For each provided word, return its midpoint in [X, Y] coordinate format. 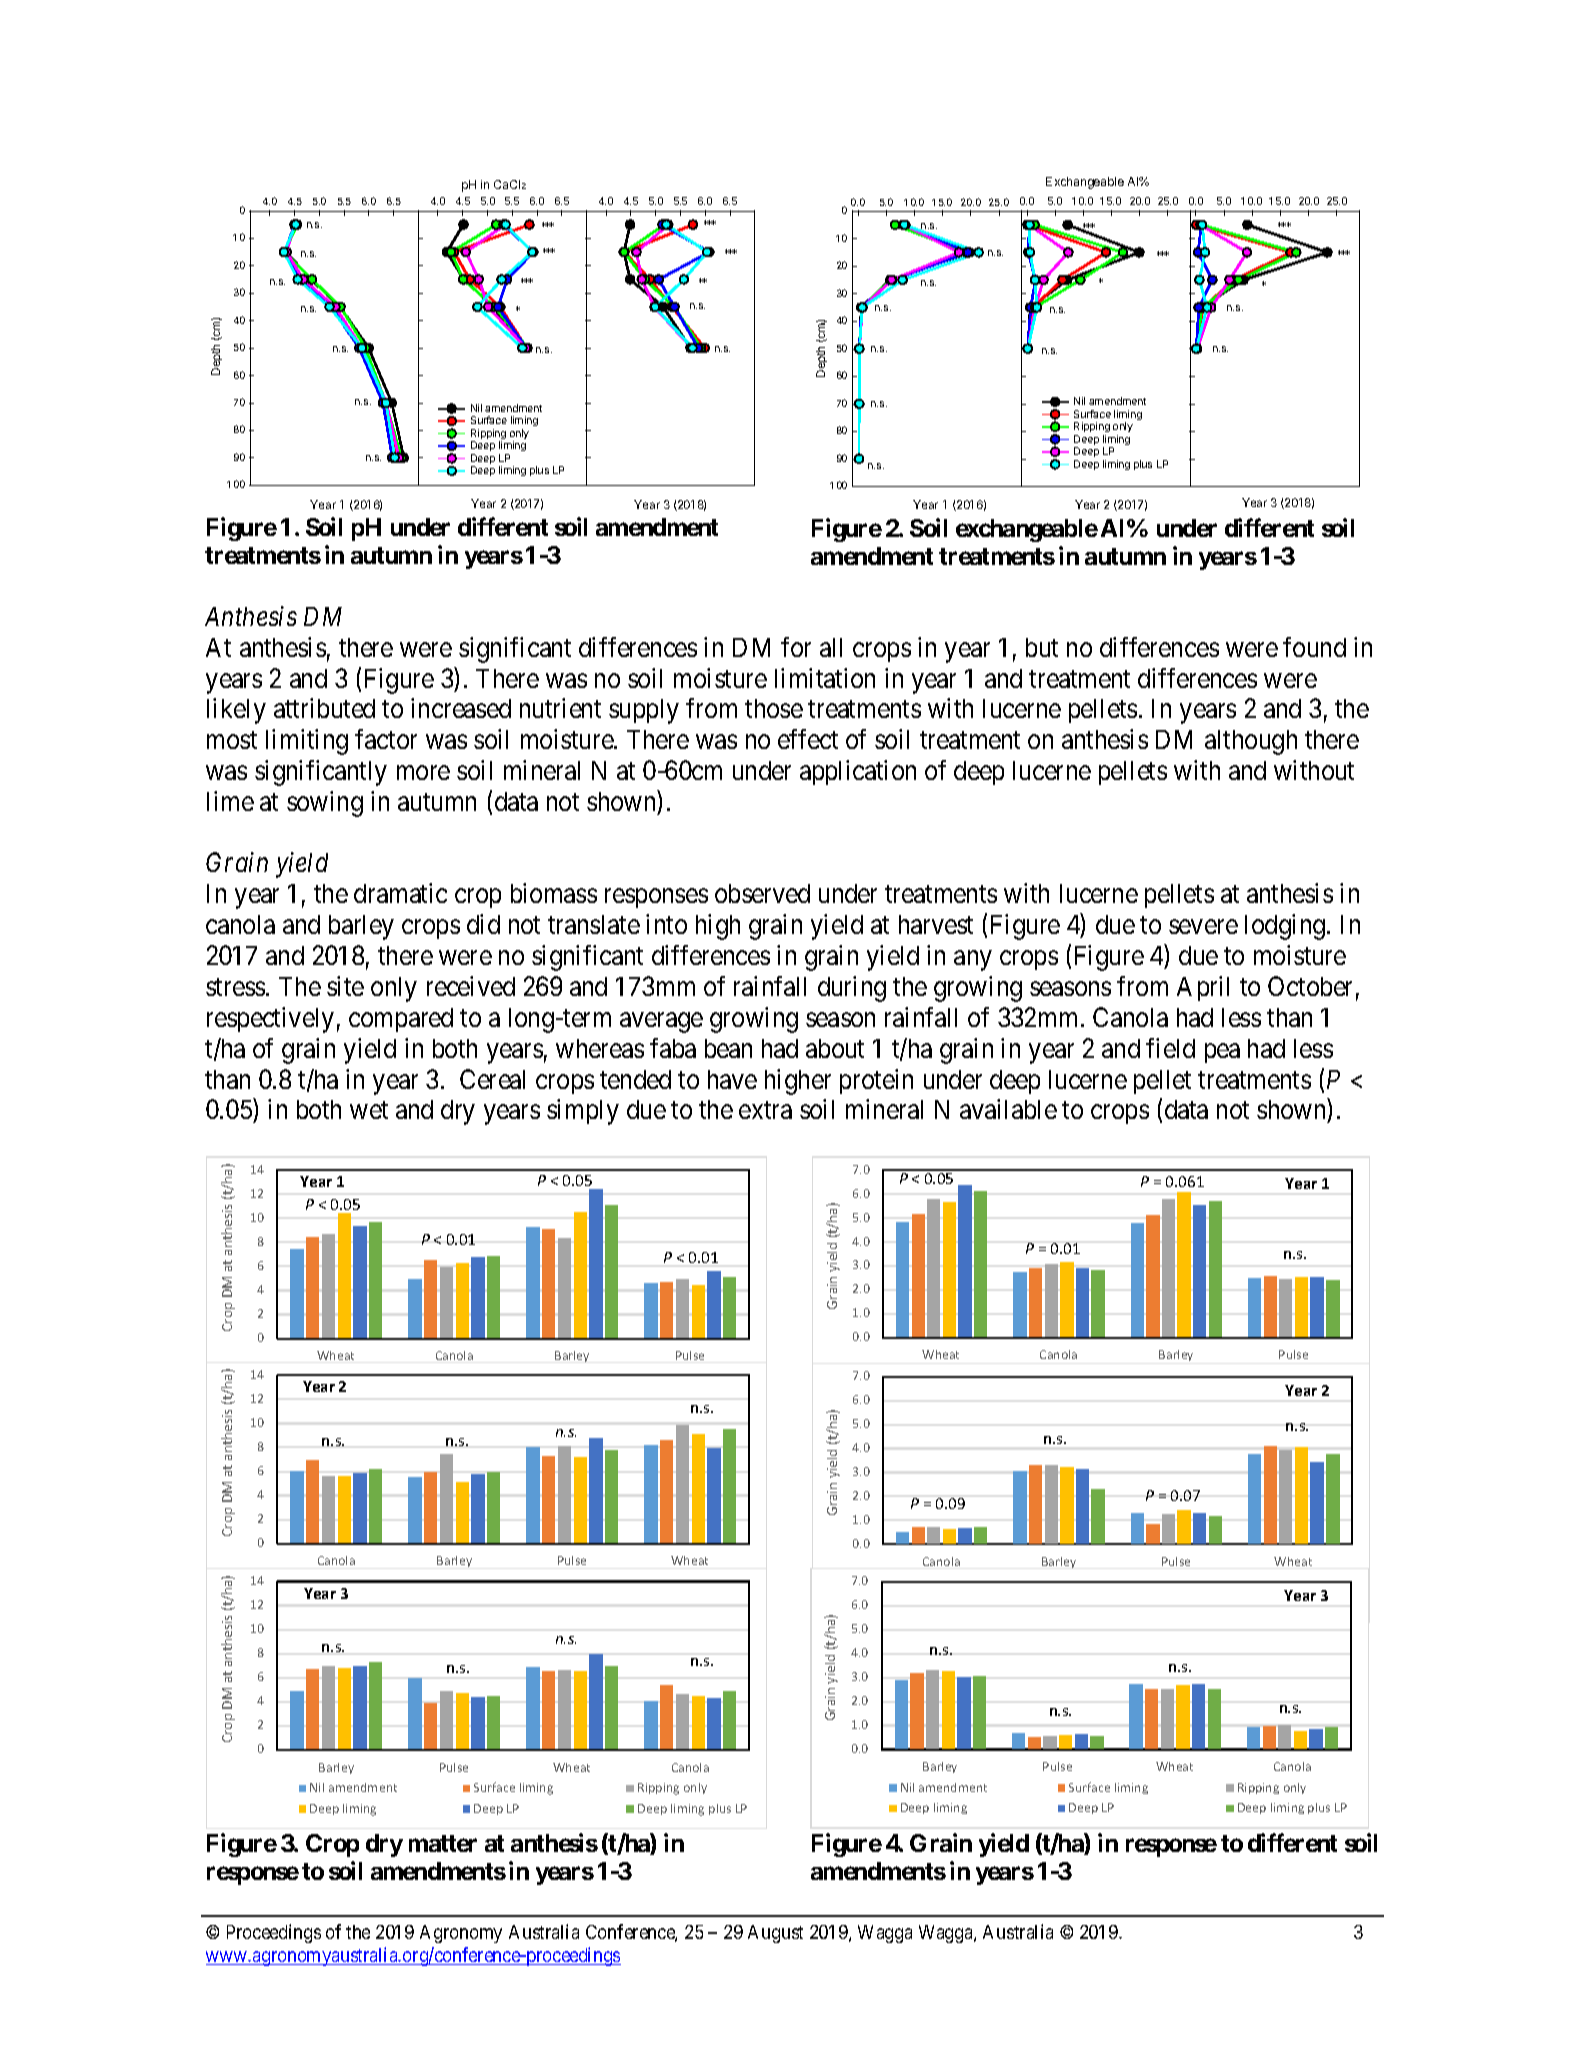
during [852, 989]
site [345, 986]
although [1251, 742]
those [774, 708]
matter [443, 1843]
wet [369, 1110]
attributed [324, 708]
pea [1222, 1053]
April [1203, 988]
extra [765, 1110]
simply [583, 1112]
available [1008, 1109]
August [775, 1934]
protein [876, 1081]
